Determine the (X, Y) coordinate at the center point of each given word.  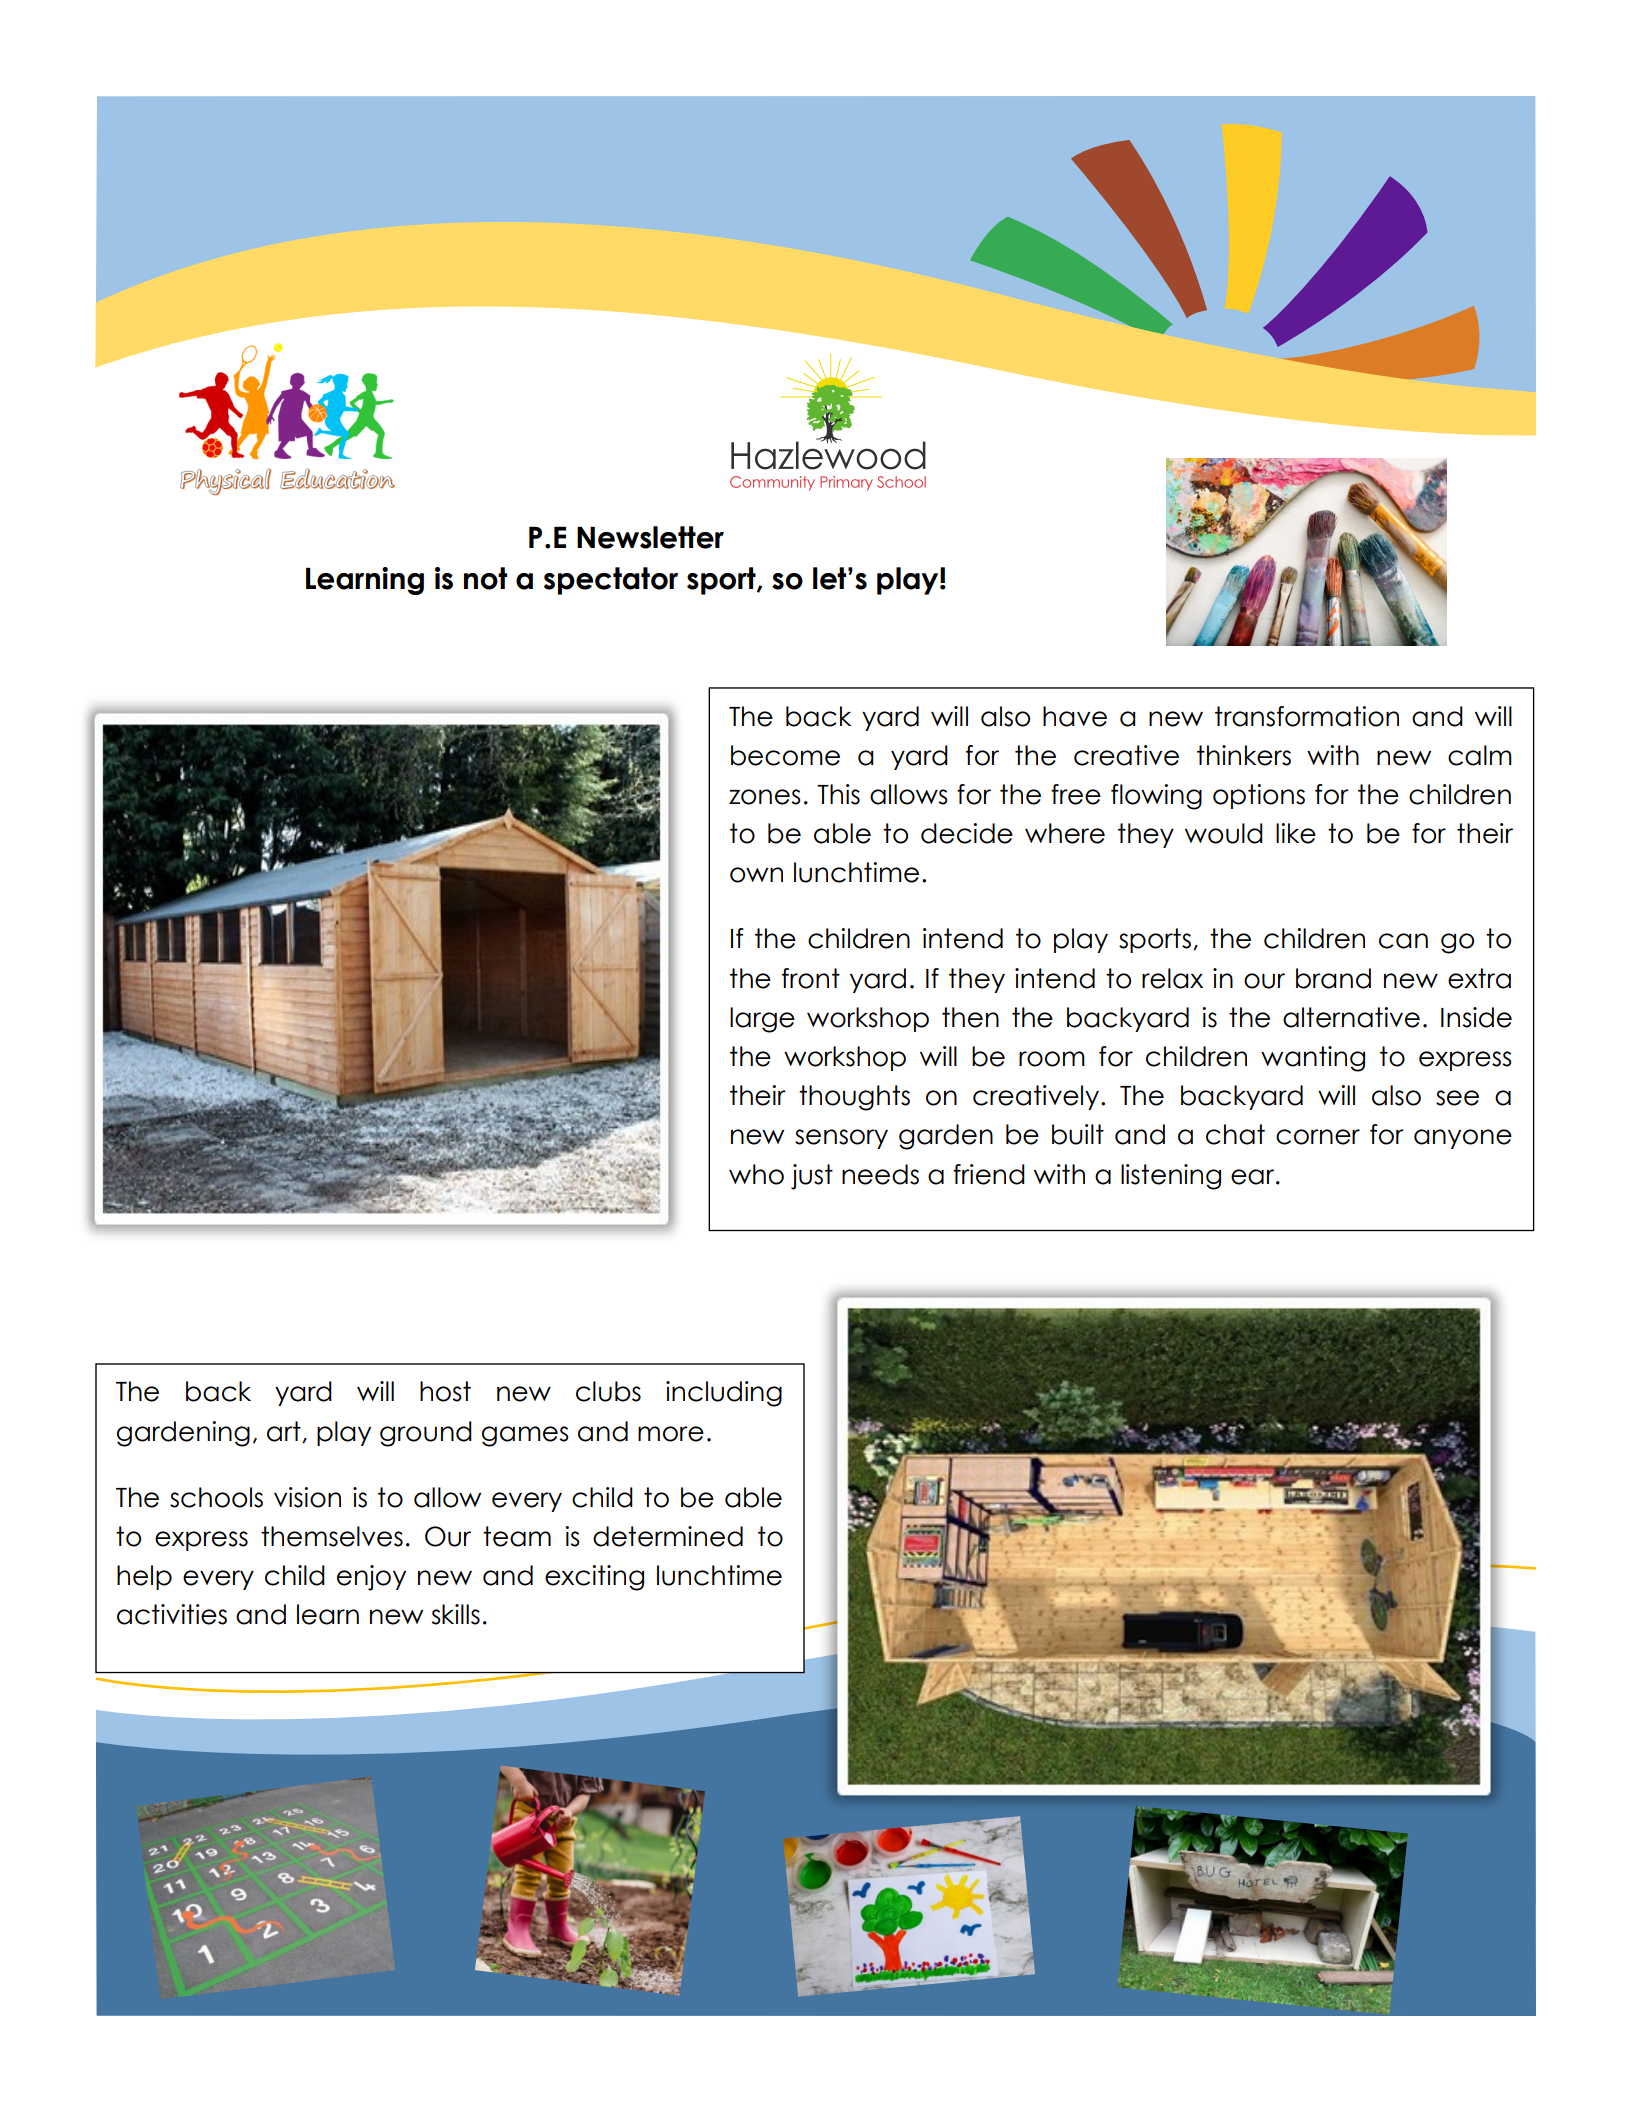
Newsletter (650, 537)
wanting (1313, 1059)
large (762, 1020)
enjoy (371, 1578)
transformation (1307, 716)
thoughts (854, 1098)
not (485, 578)
